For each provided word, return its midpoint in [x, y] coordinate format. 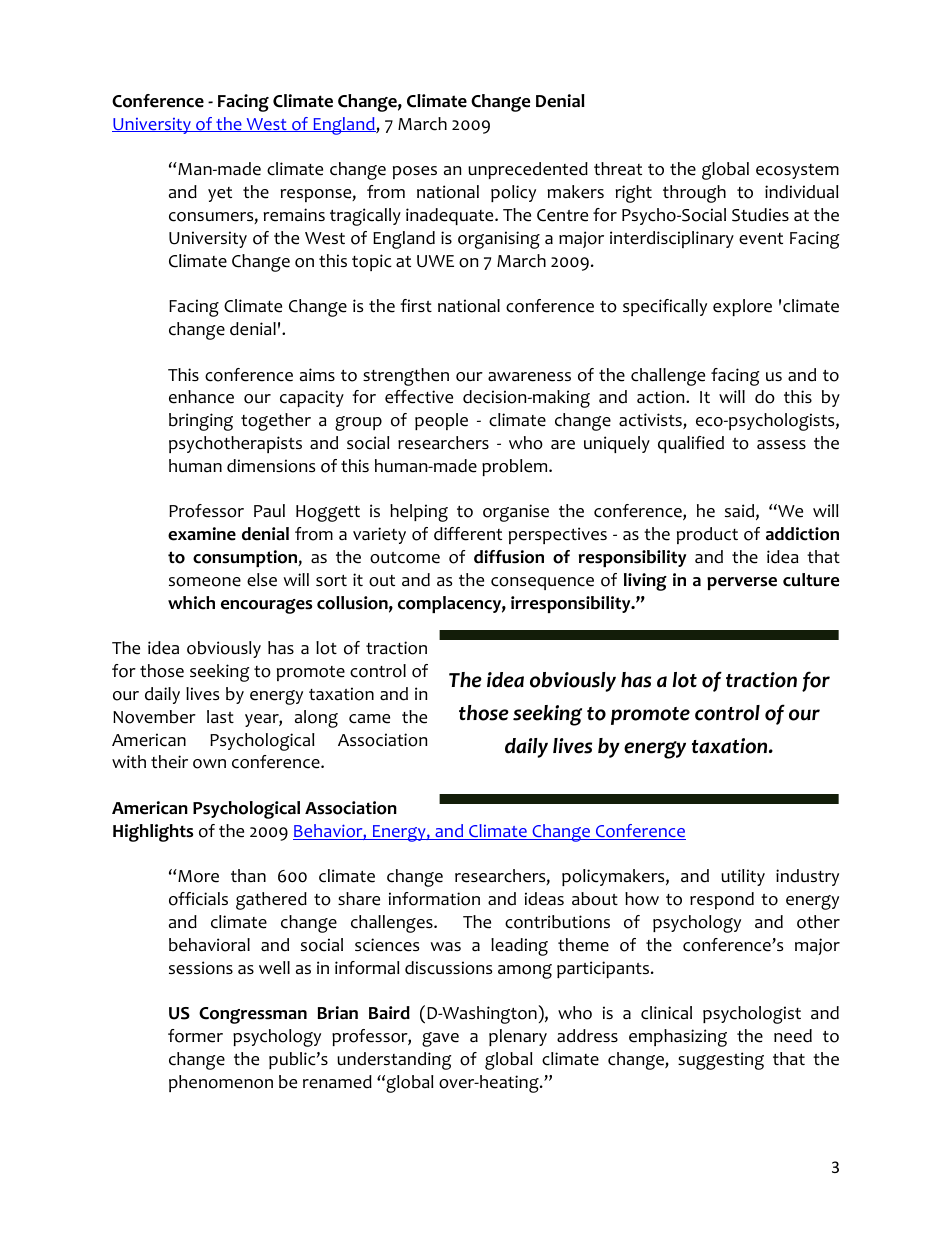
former [195, 1036]
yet [220, 194]
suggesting [721, 1061]
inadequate [451, 216]
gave [440, 1039]
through [694, 194]
